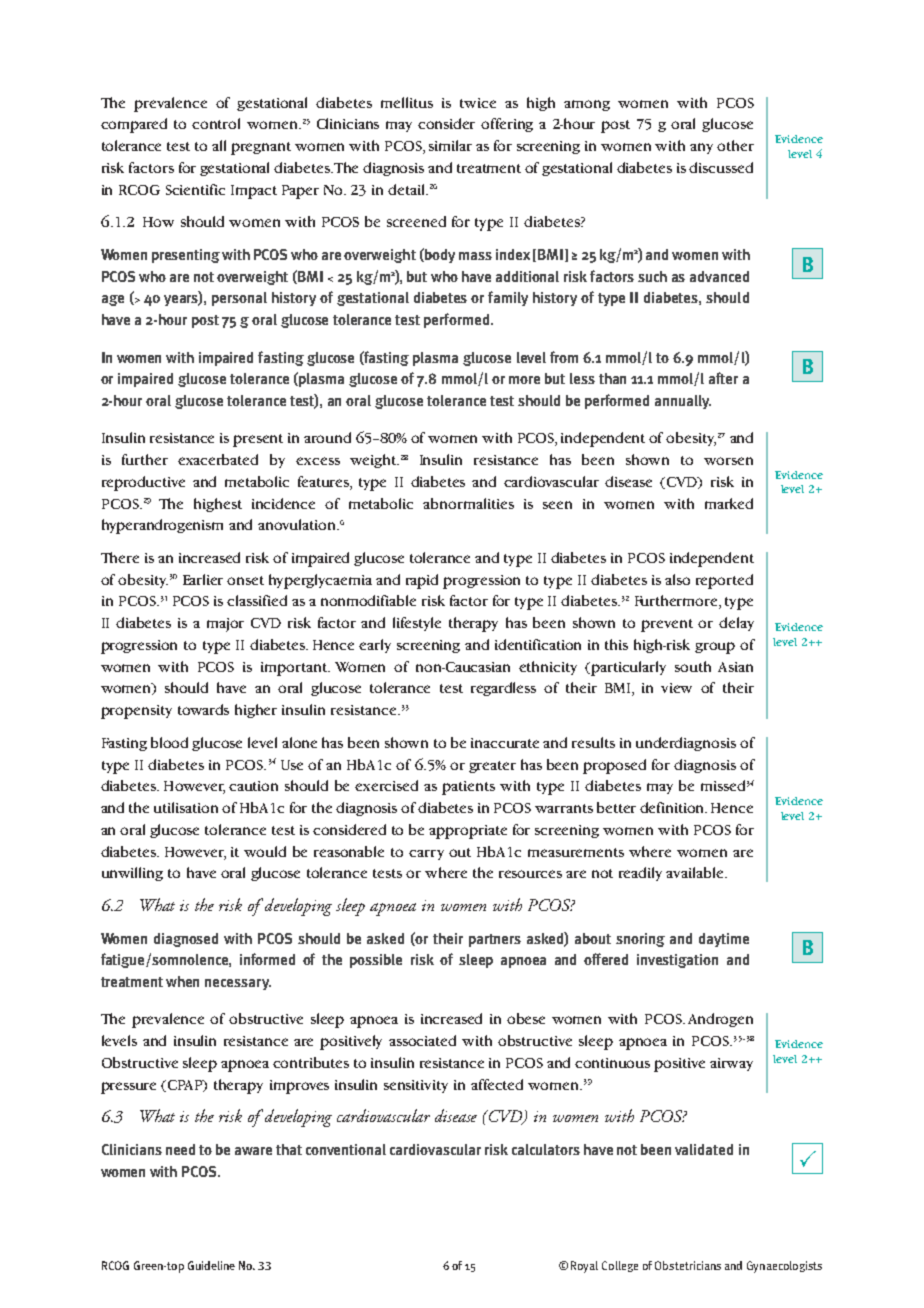 Image resolution: width=924 pixels, height=1308 pixels. Describe the element at coordinates (450, 145) in the page. I see `similar` at that location.
